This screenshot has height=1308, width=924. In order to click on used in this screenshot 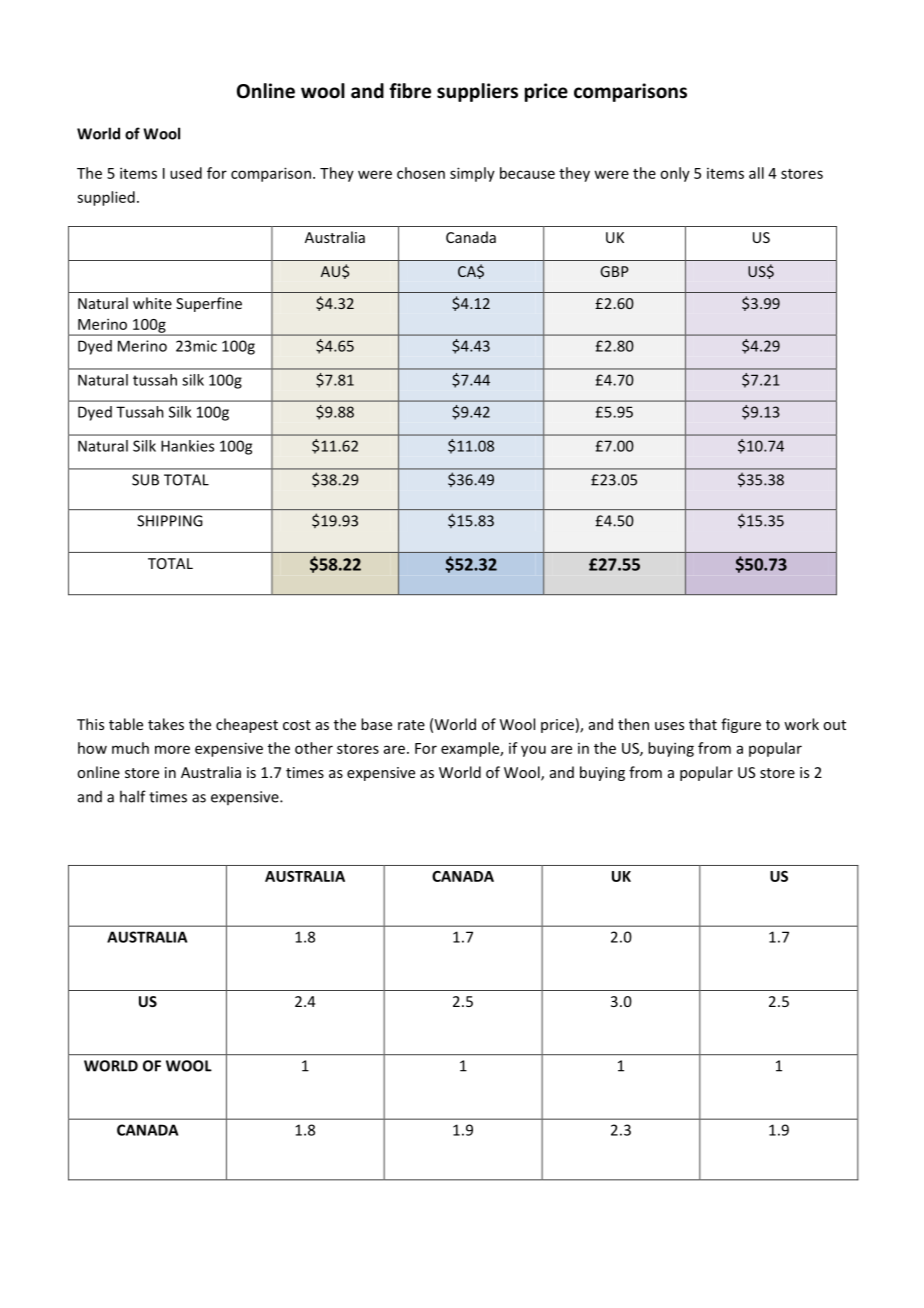, I will do `click(186, 173)`.
